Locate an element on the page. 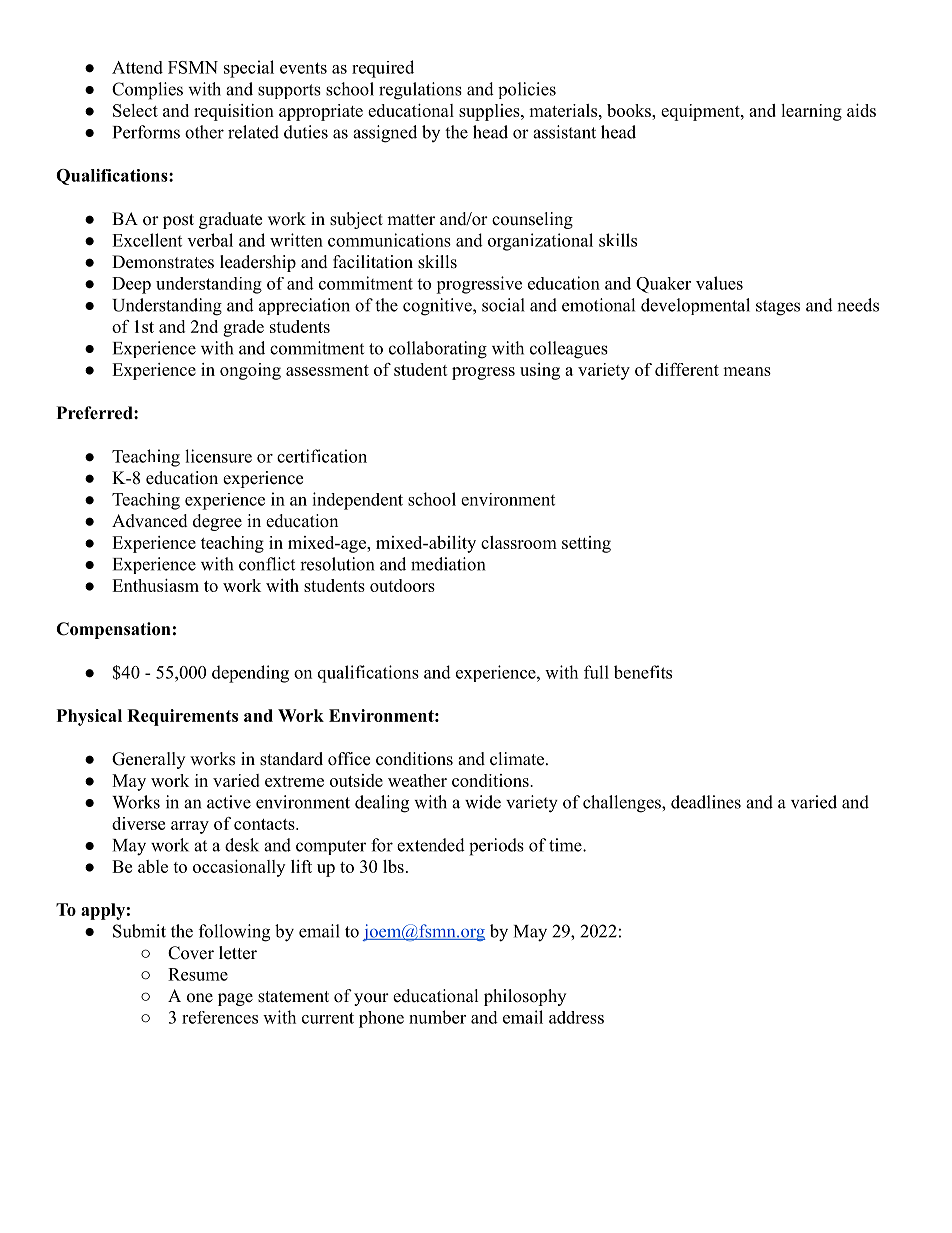 This image has height=1233, width=952. learning is located at coordinates (811, 112).
